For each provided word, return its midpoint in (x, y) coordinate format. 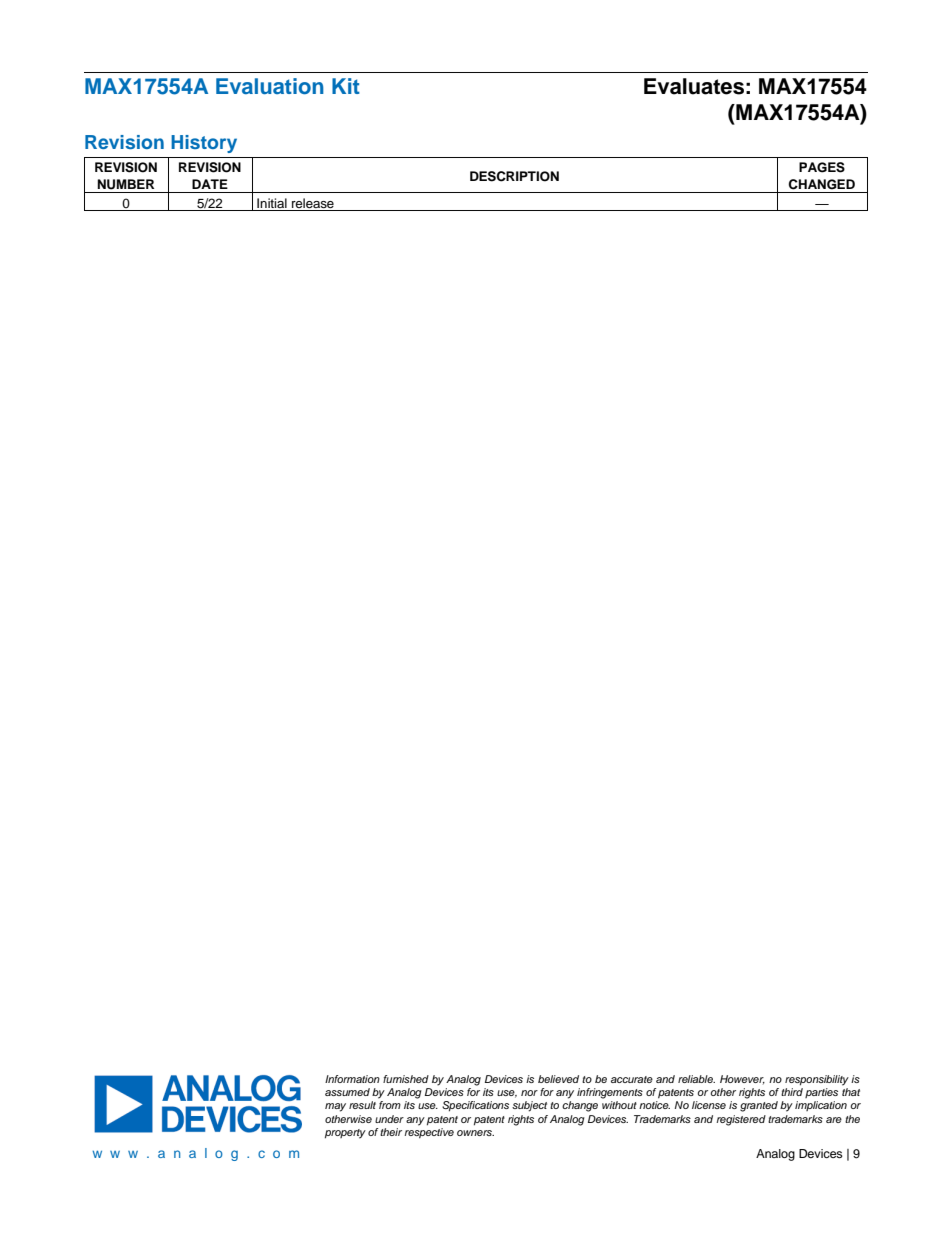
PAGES (822, 167)
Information (352, 1079)
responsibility (817, 1080)
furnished (406, 1079)
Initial (272, 203)
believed (558, 1079)
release (313, 203)
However (742, 1079)
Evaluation (270, 86)
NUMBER (125, 184)
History (204, 144)
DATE (210, 184)
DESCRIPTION (514, 176)
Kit (346, 86)
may (335, 1107)
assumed (347, 1092)
